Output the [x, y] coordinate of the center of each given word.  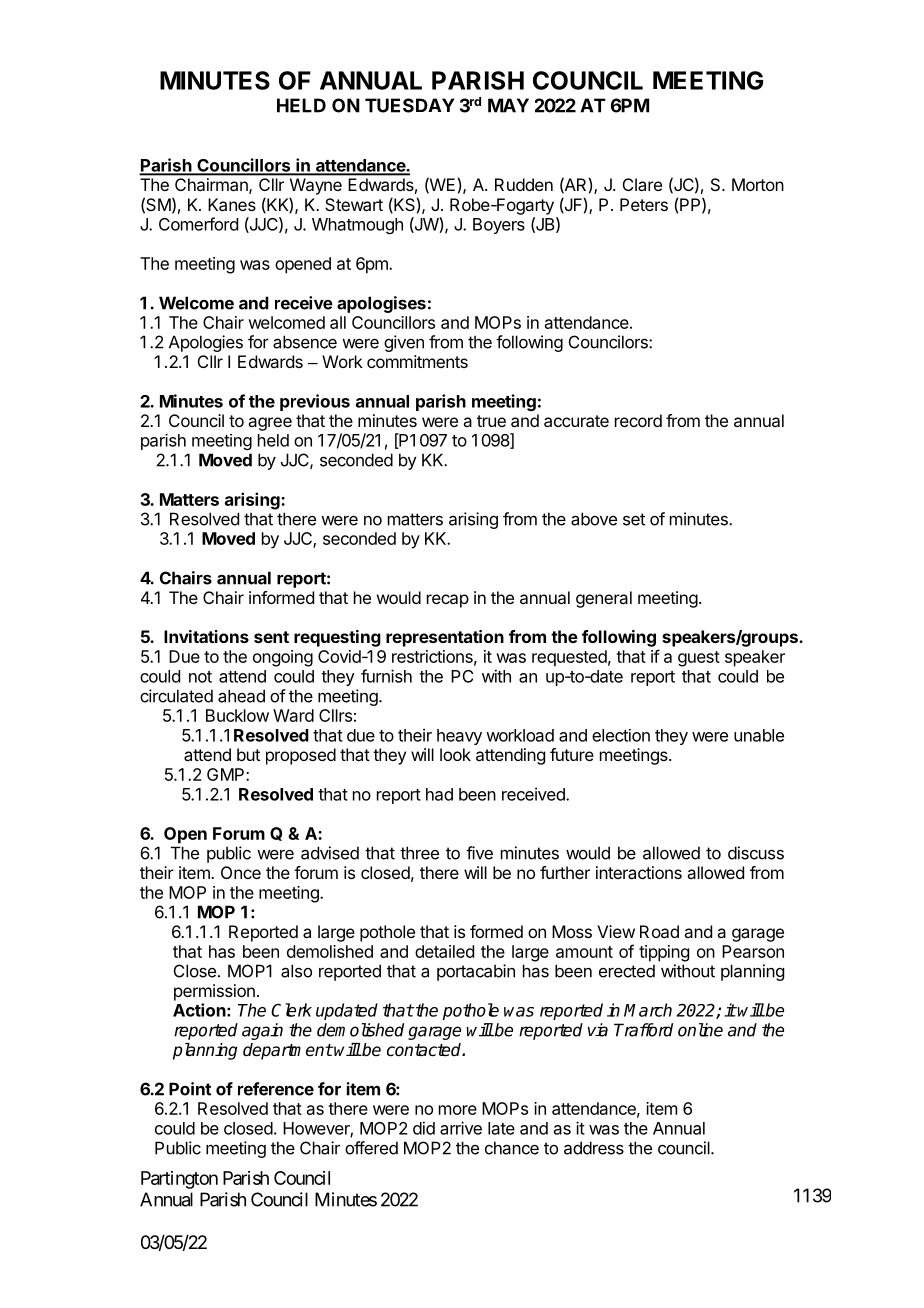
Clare [642, 184]
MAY [508, 105]
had [439, 794]
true [491, 421]
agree [270, 424]
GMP [227, 774]
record [638, 420]
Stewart [354, 204]
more [458, 1110]
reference [276, 1089]
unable [759, 735]
